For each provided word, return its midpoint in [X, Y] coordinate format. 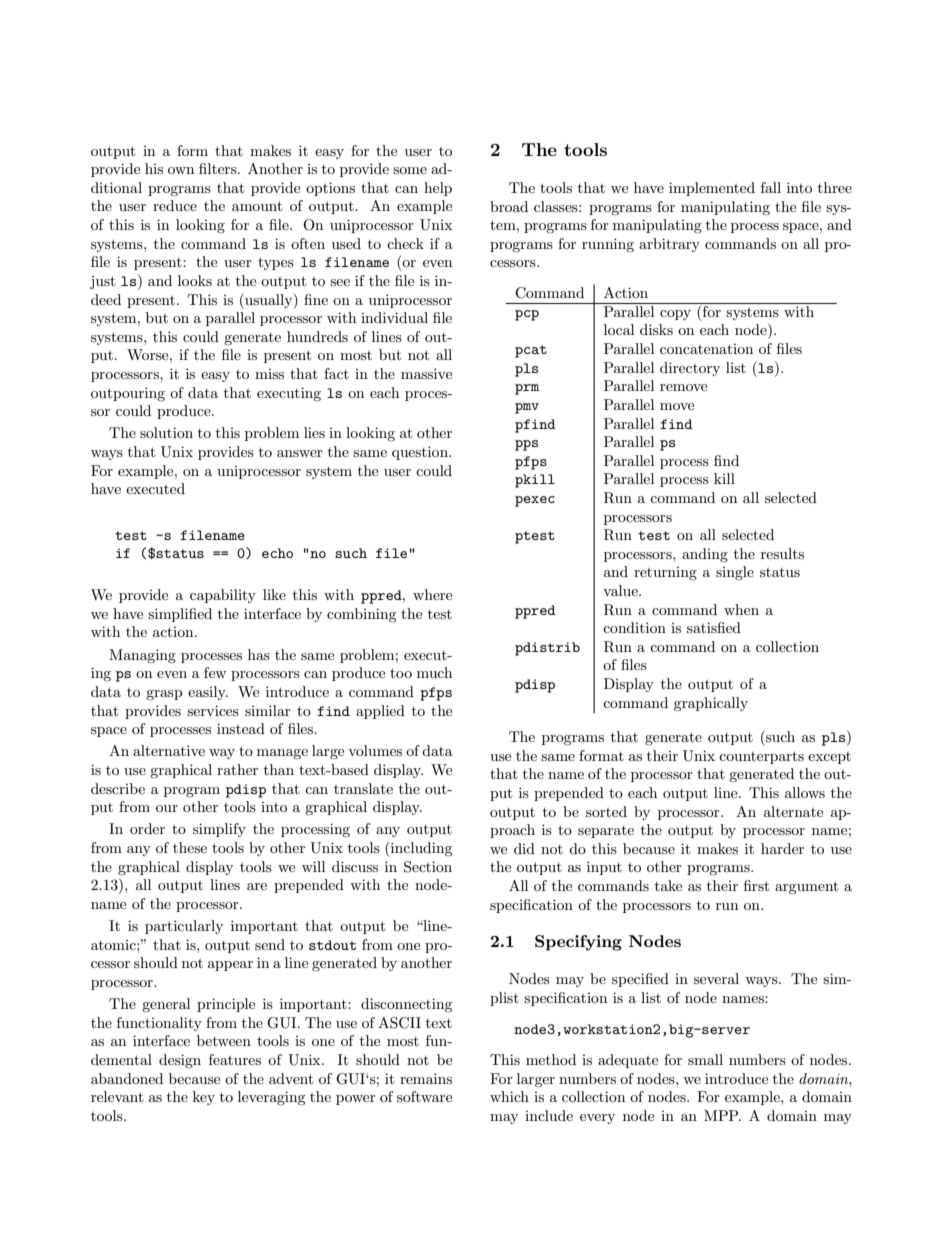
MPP [722, 1115]
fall [771, 187]
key [204, 1098]
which [509, 1096]
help [438, 189]
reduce [175, 205]
